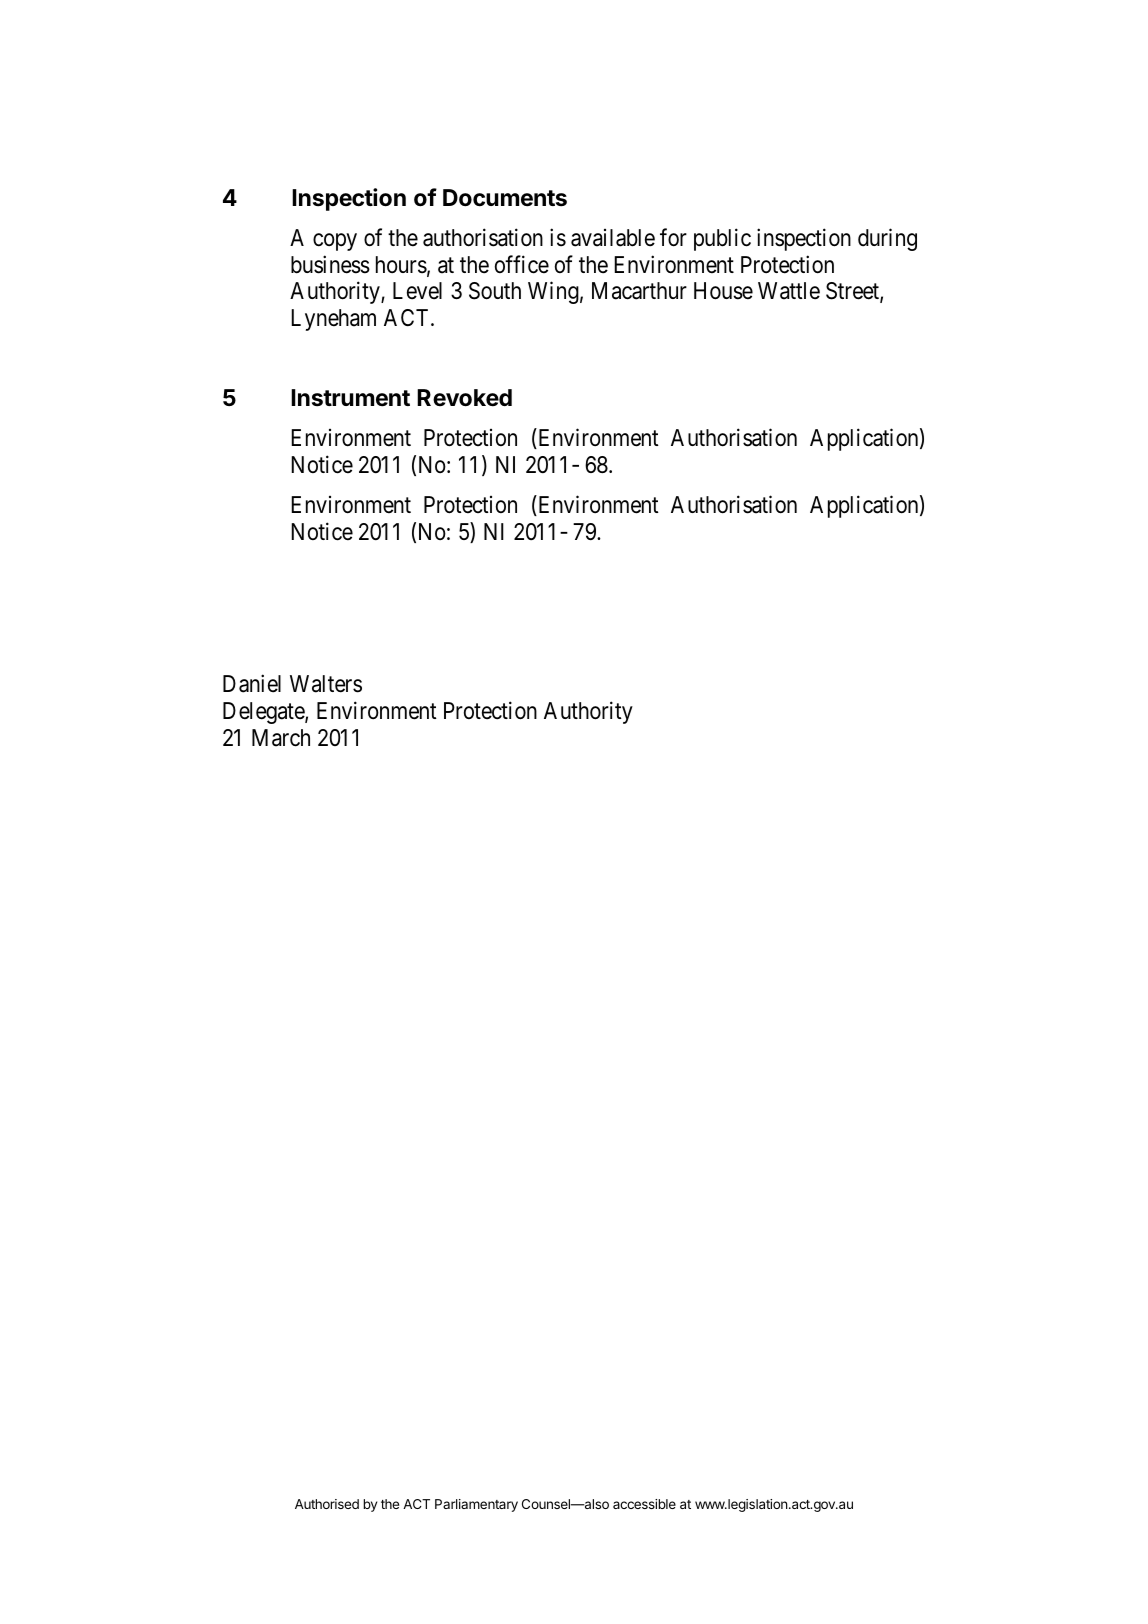 The image size is (1148, 1624). What do you see at coordinates (335, 242) in the screenshot?
I see `copy` at bounding box center [335, 242].
